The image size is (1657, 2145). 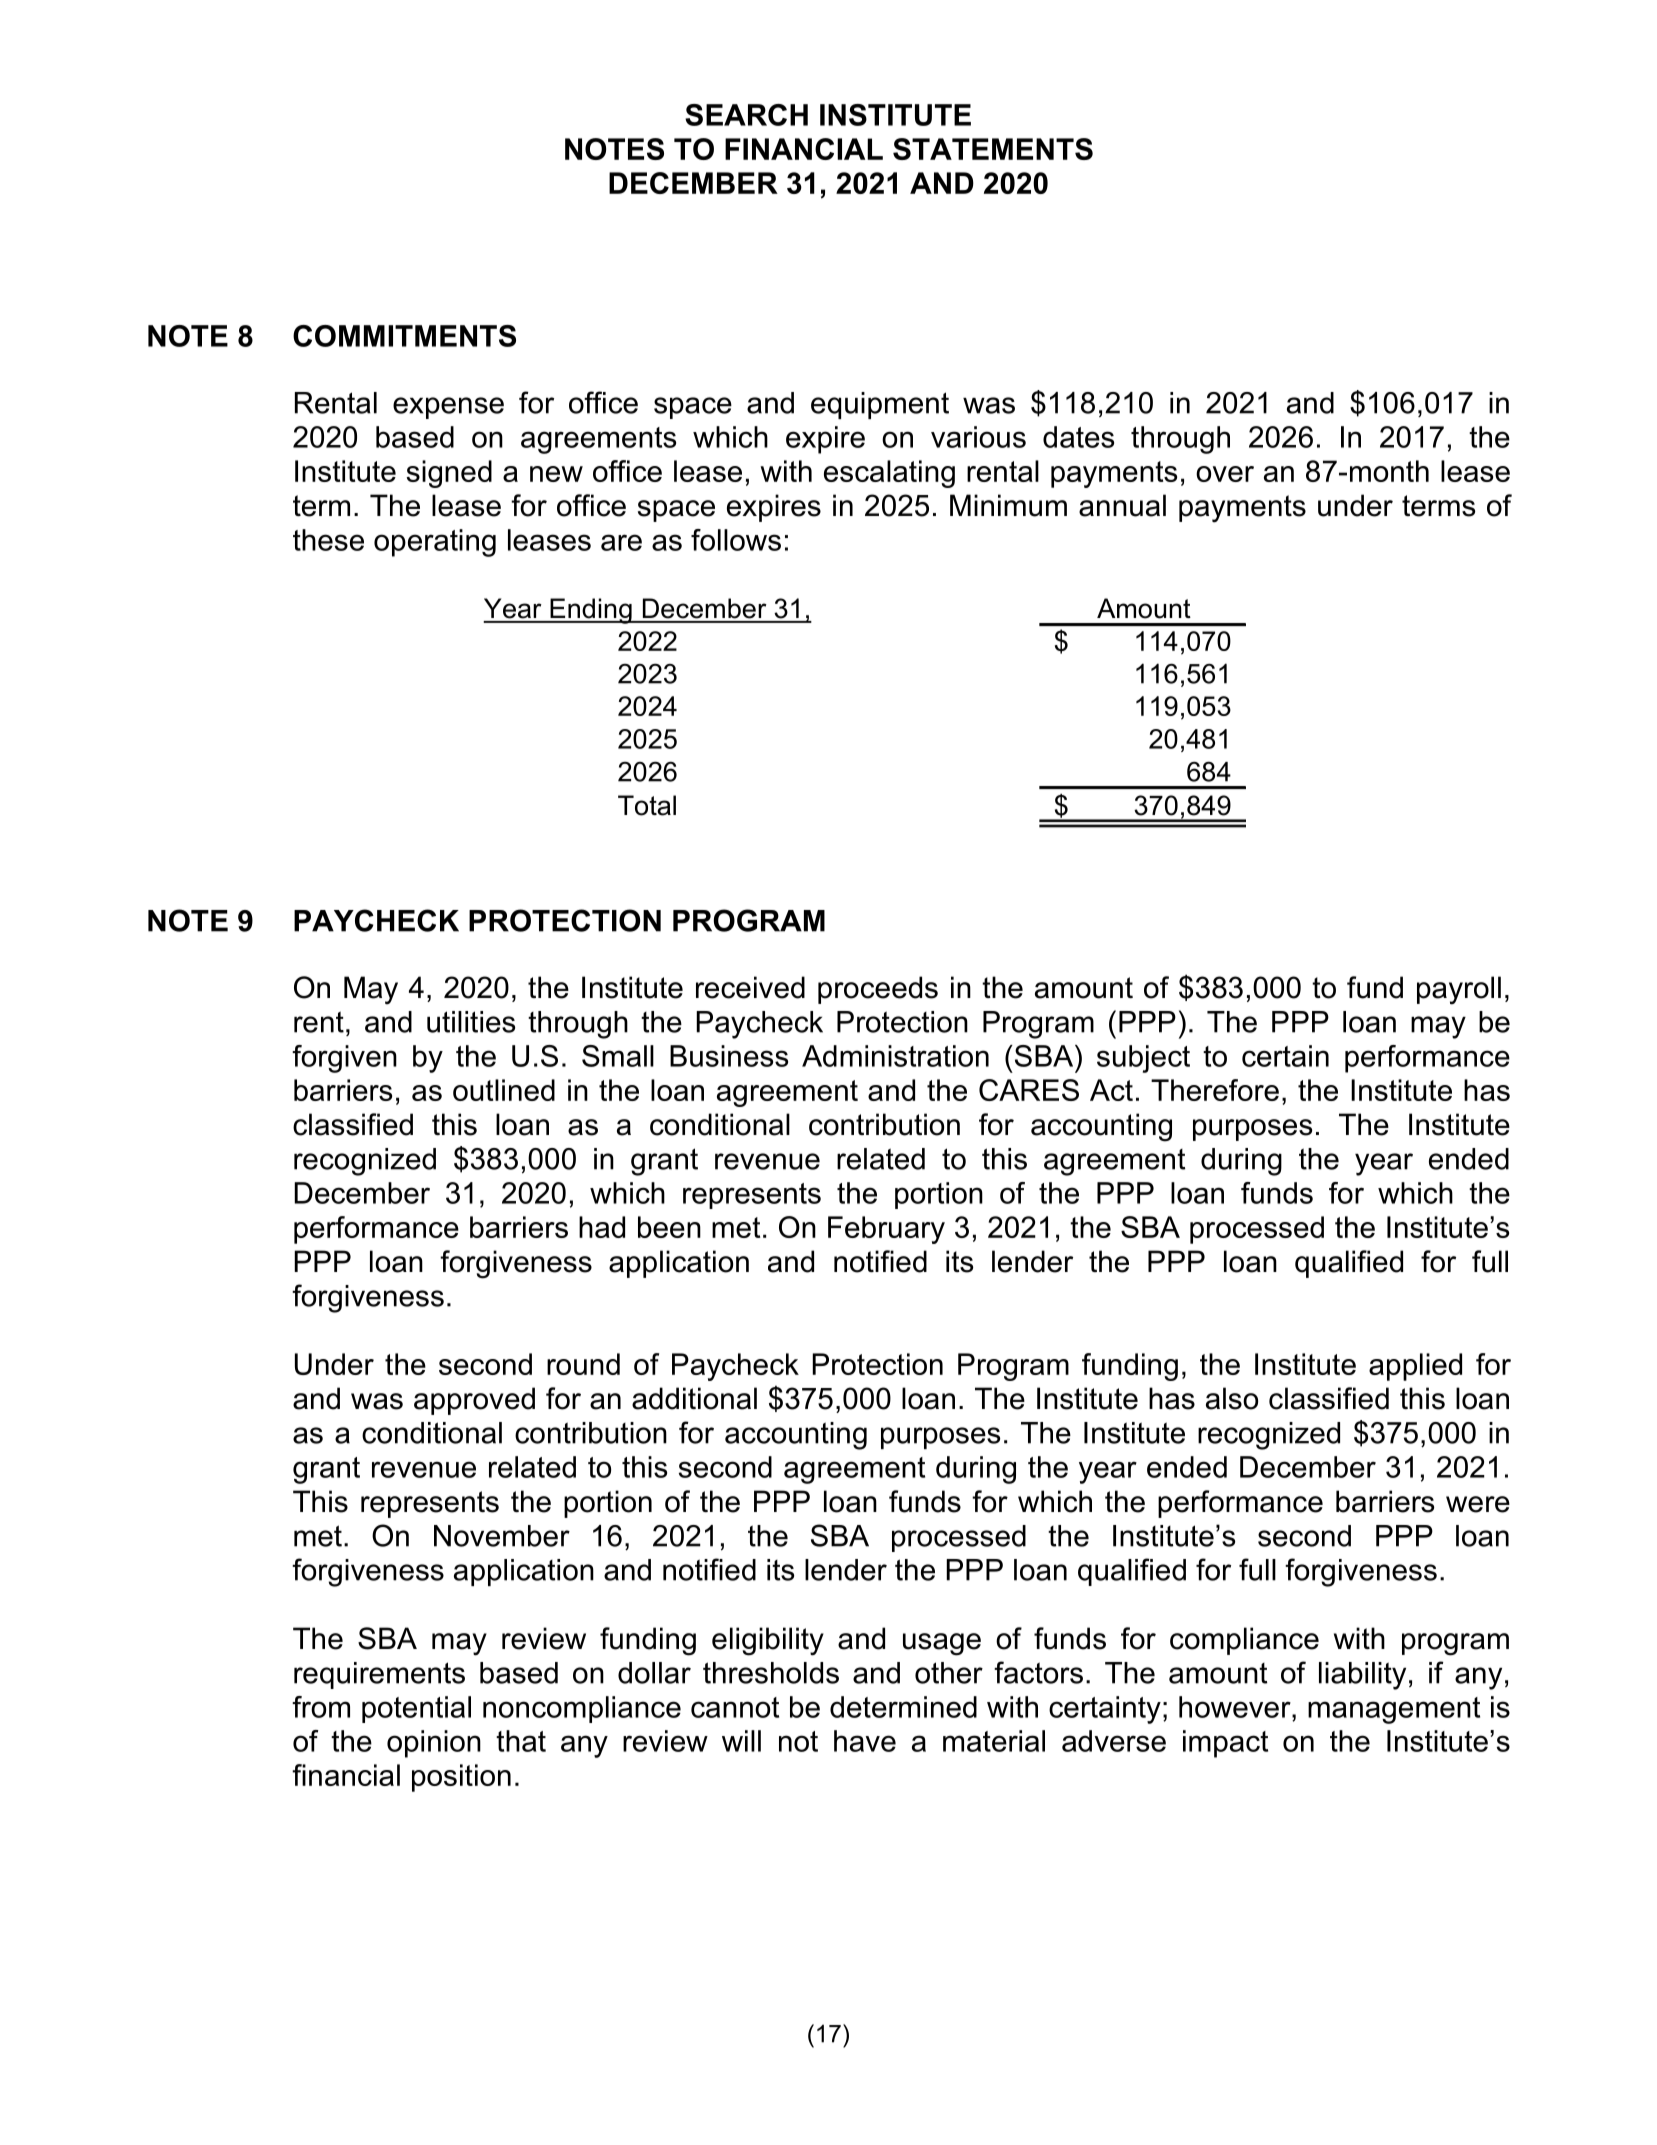 I want to click on over, so click(x=1225, y=474).
